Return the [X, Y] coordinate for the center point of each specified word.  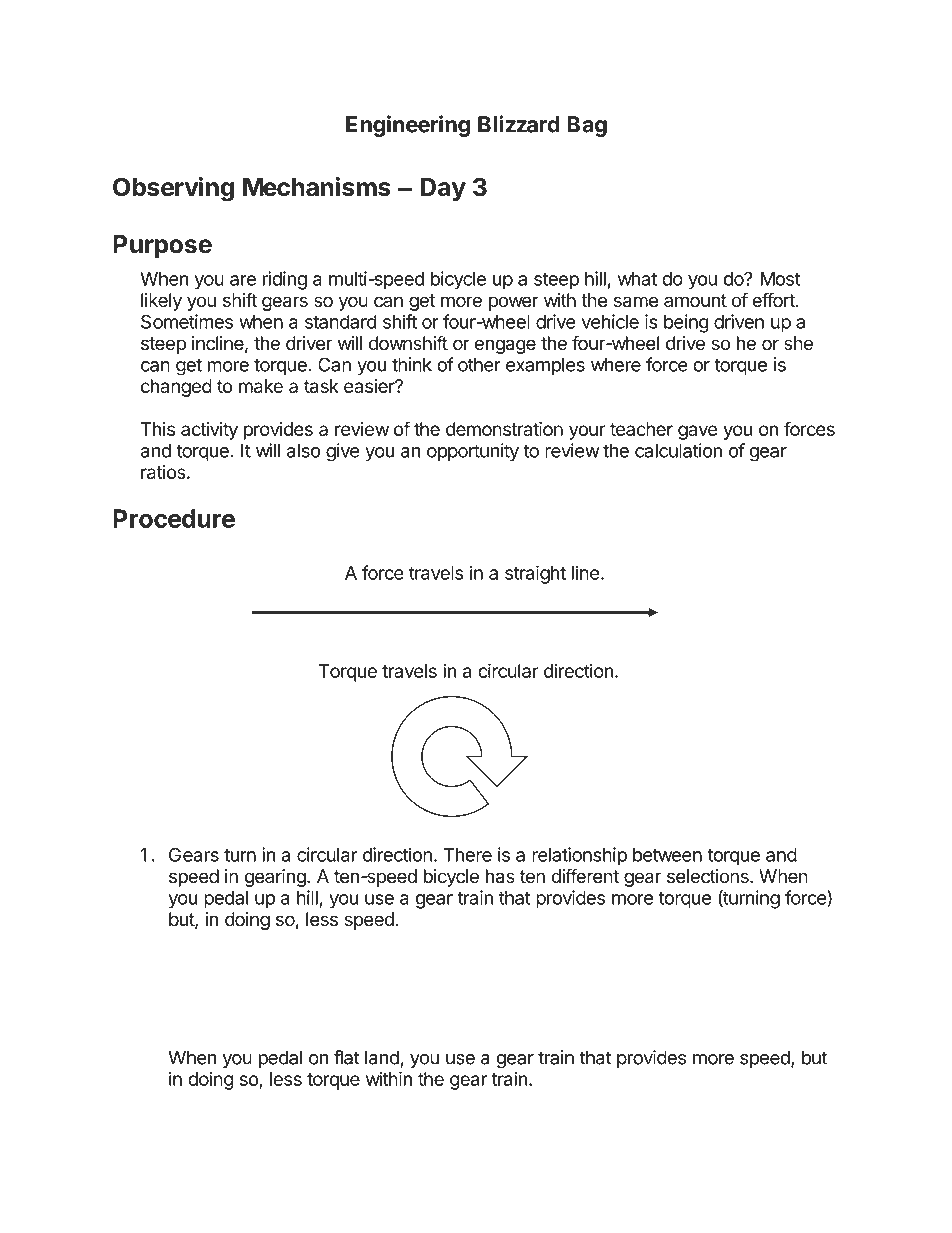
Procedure [174, 518]
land [383, 1058]
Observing [173, 189]
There [467, 855]
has [500, 876]
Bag [587, 126]
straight [535, 574]
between [667, 855]
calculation [678, 450]
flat [347, 1057]
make [261, 386]
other [479, 364]
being [686, 323]
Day [443, 189]
